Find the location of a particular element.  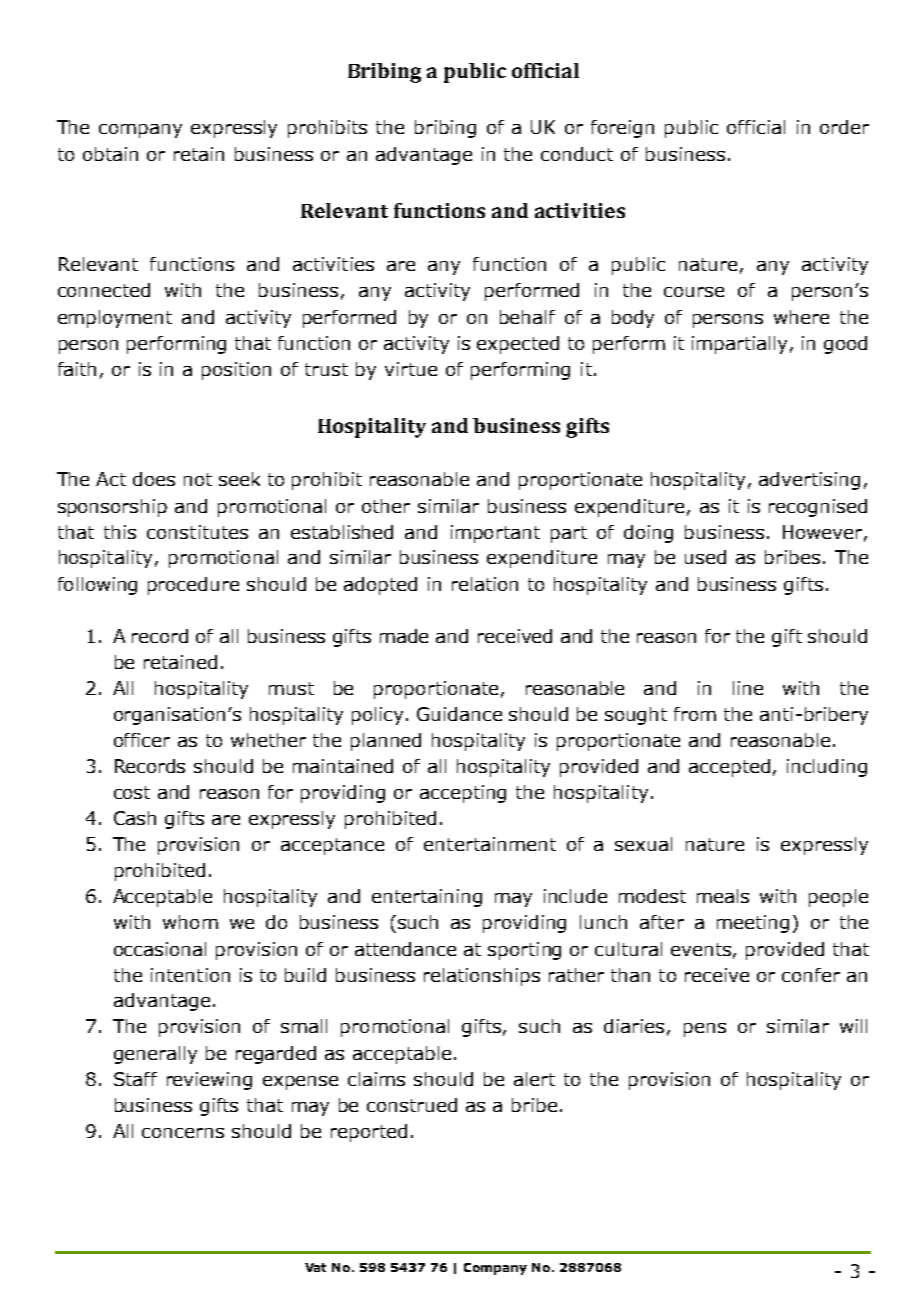

Guidance is located at coordinates (459, 714).
